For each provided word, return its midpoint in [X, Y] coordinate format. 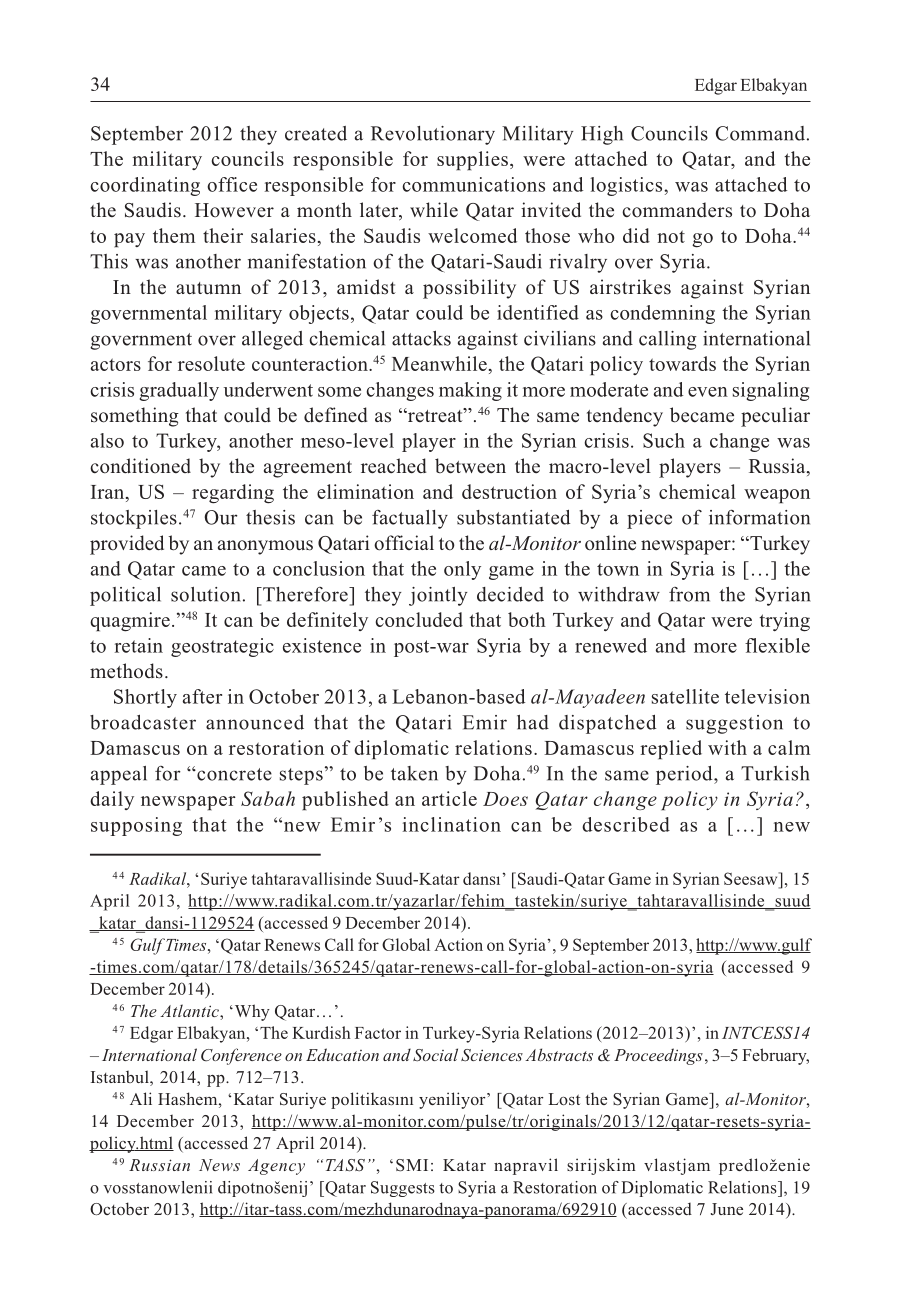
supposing [136, 826]
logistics [627, 186]
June [727, 1209]
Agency [276, 1167]
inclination [452, 824]
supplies [472, 161]
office [232, 184]
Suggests [403, 1189]
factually [410, 519]
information [759, 517]
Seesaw [752, 878]
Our [221, 517]
